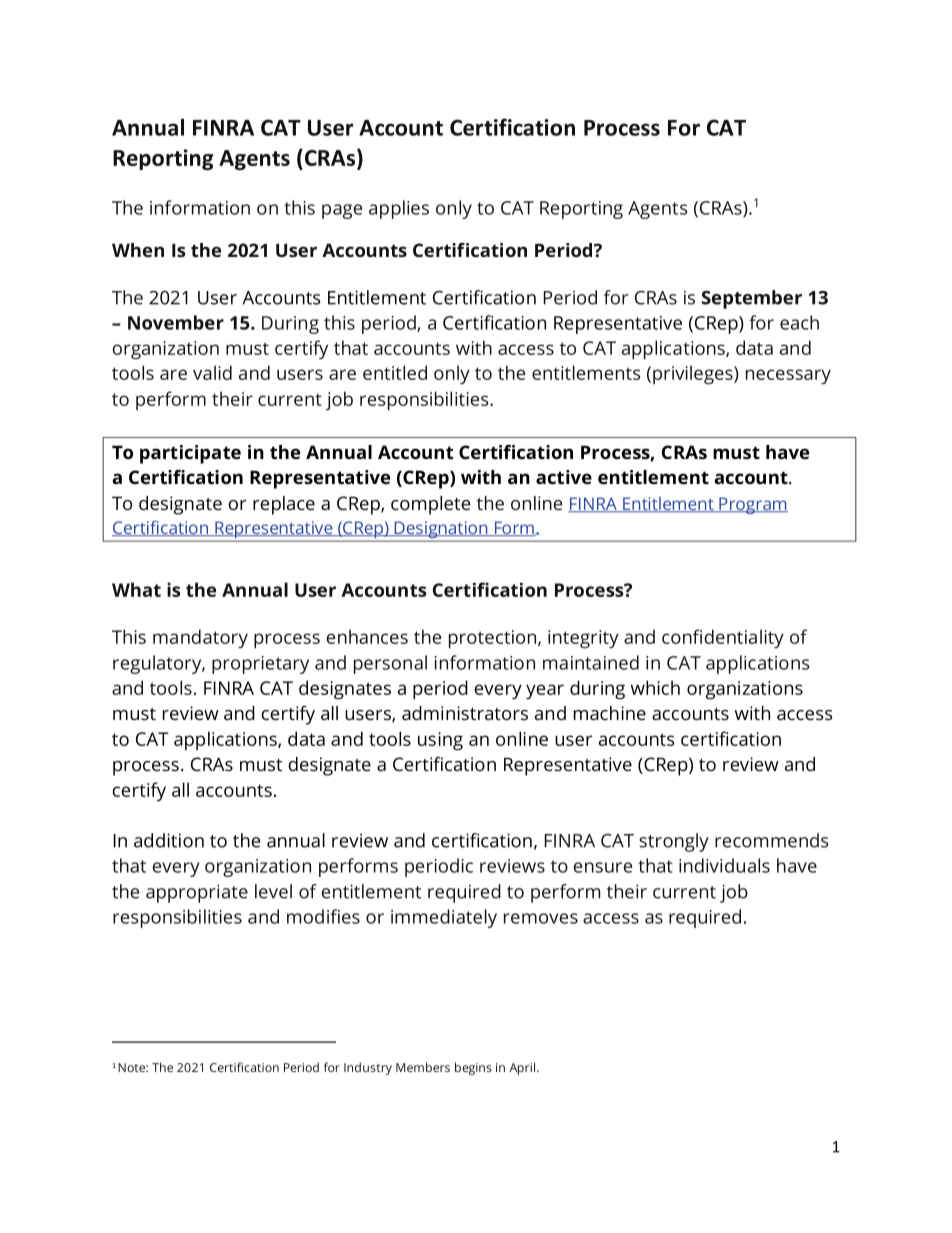 The image size is (952, 1233). I want to click on using, so click(440, 741).
